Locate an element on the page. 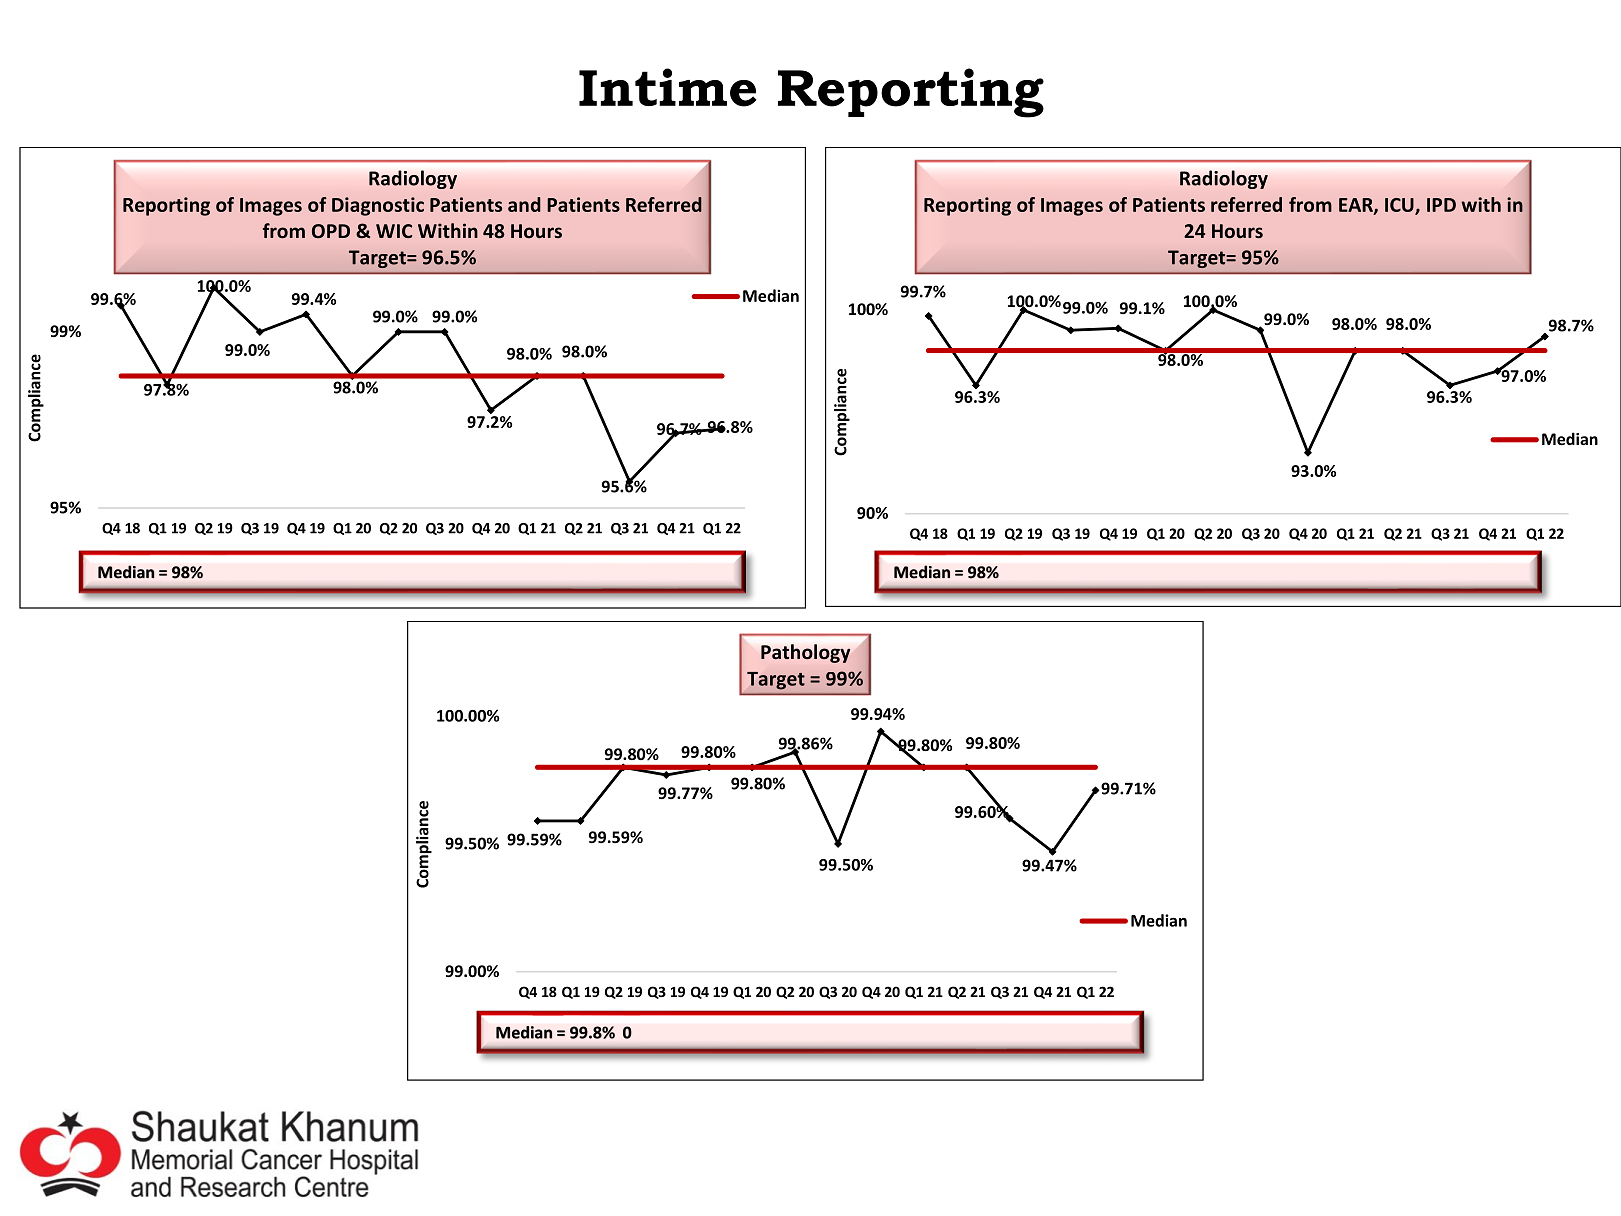 Image resolution: width=1621 pixels, height=1216 pixels. WIC is located at coordinates (394, 231).
